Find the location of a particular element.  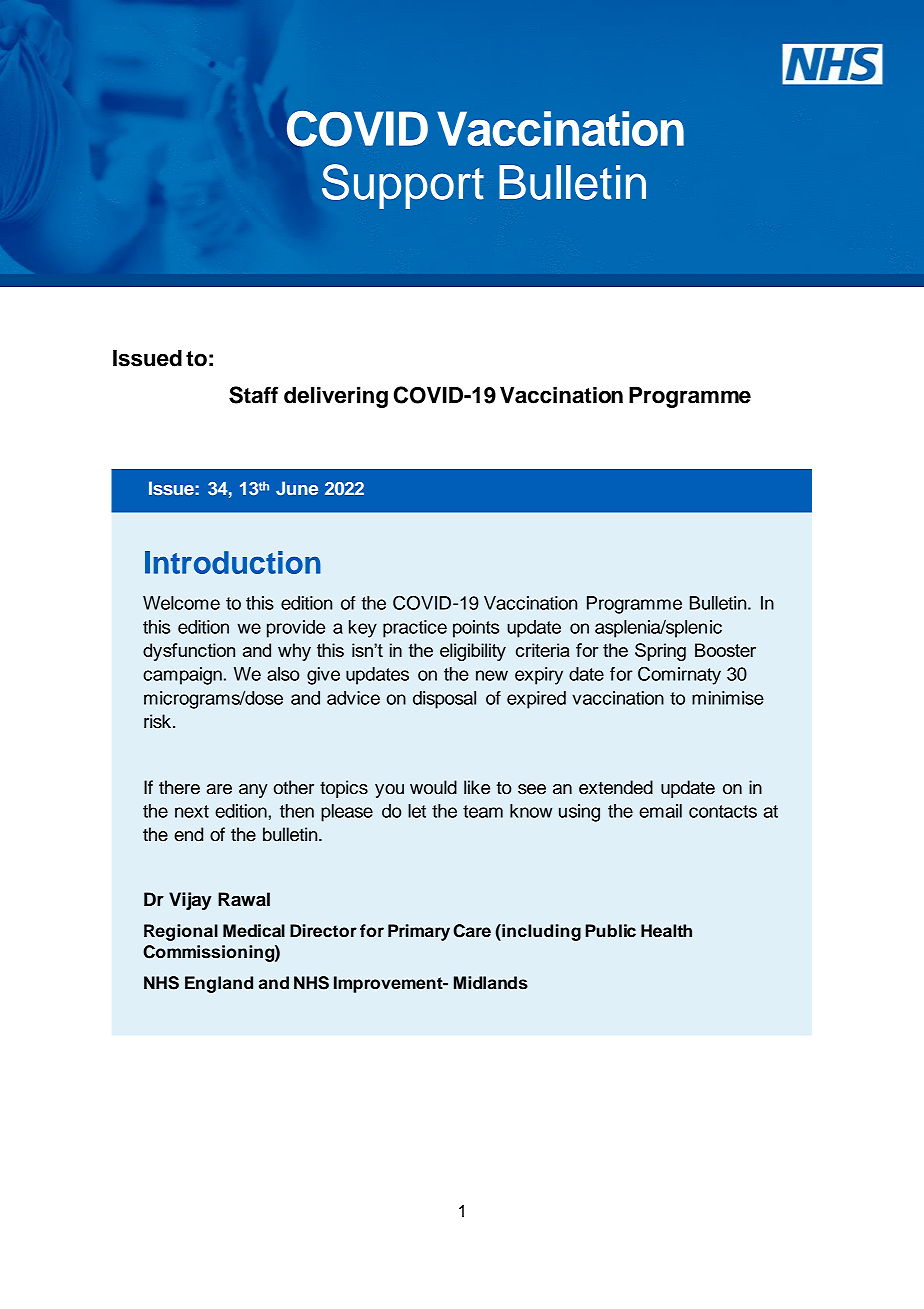

extended is located at coordinates (616, 787).
